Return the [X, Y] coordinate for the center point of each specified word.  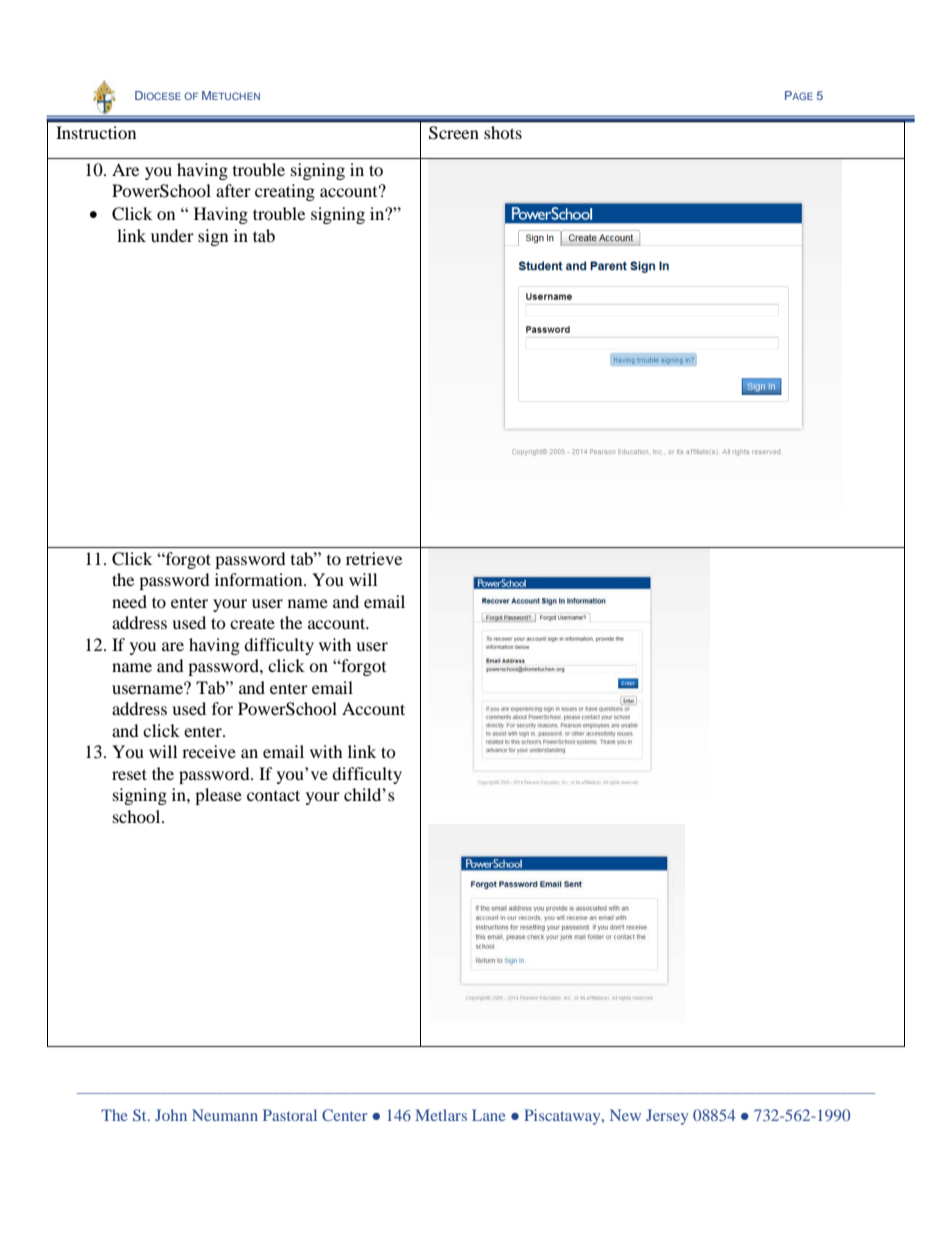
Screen [454, 133]
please [218, 796]
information [260, 579]
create [252, 623]
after [233, 190]
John [171, 1115]
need [129, 601]
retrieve [374, 558]
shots [503, 132]
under [172, 235]
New [625, 1115]
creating [285, 192]
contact [273, 795]
